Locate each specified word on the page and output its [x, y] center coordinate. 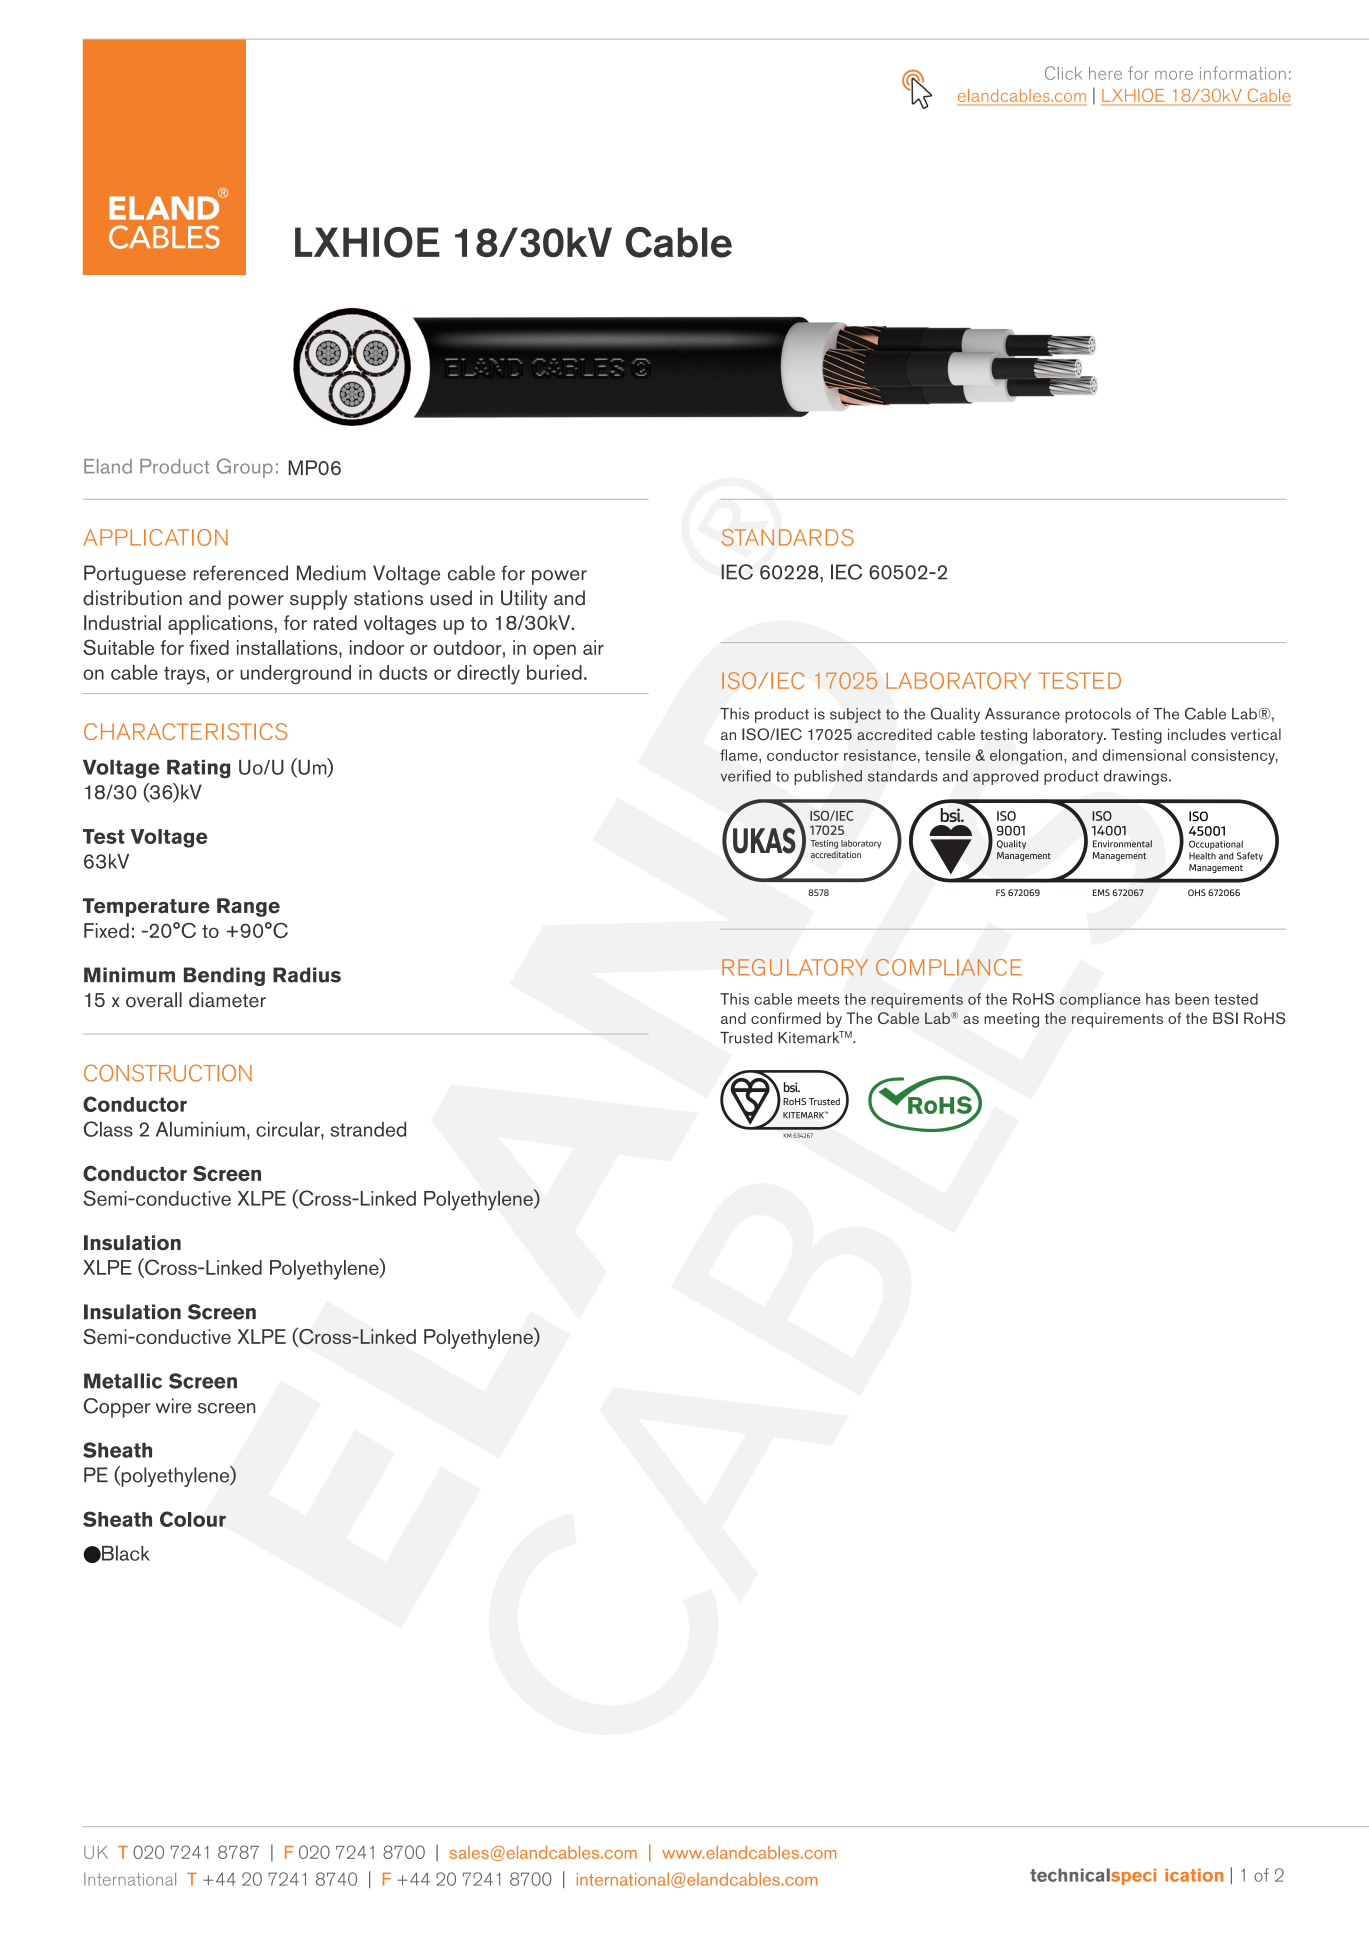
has [1158, 999]
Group [245, 468]
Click [1063, 73]
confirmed [786, 1018]
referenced [241, 573]
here [1105, 73]
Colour [193, 1519]
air [593, 647]
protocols [1098, 715]
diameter [227, 1000]
